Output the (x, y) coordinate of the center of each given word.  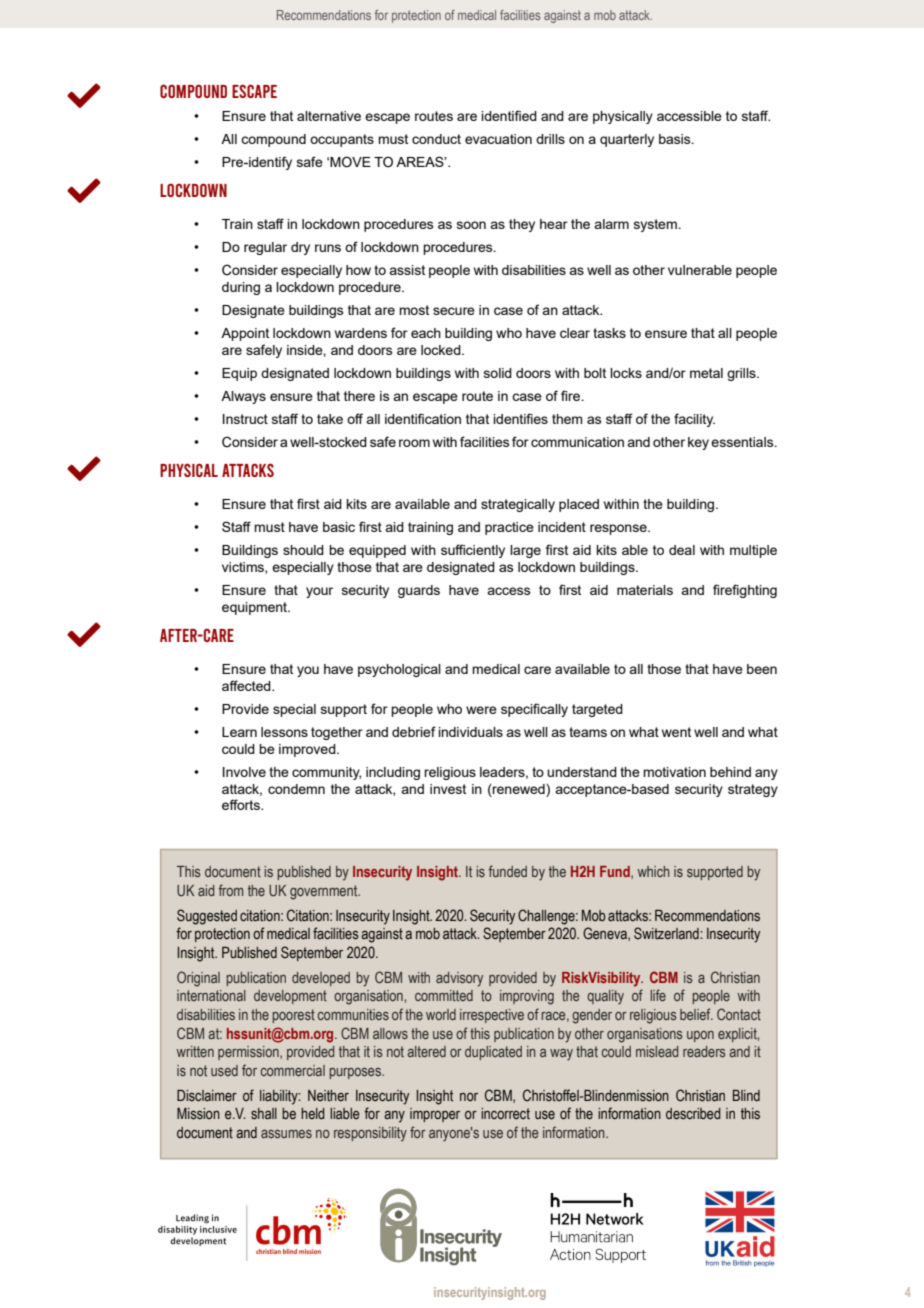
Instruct (245, 419)
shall (264, 1114)
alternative (329, 116)
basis (676, 139)
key (698, 443)
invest (448, 789)
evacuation (498, 139)
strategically (518, 505)
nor (469, 1097)
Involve (244, 772)
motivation (674, 772)
